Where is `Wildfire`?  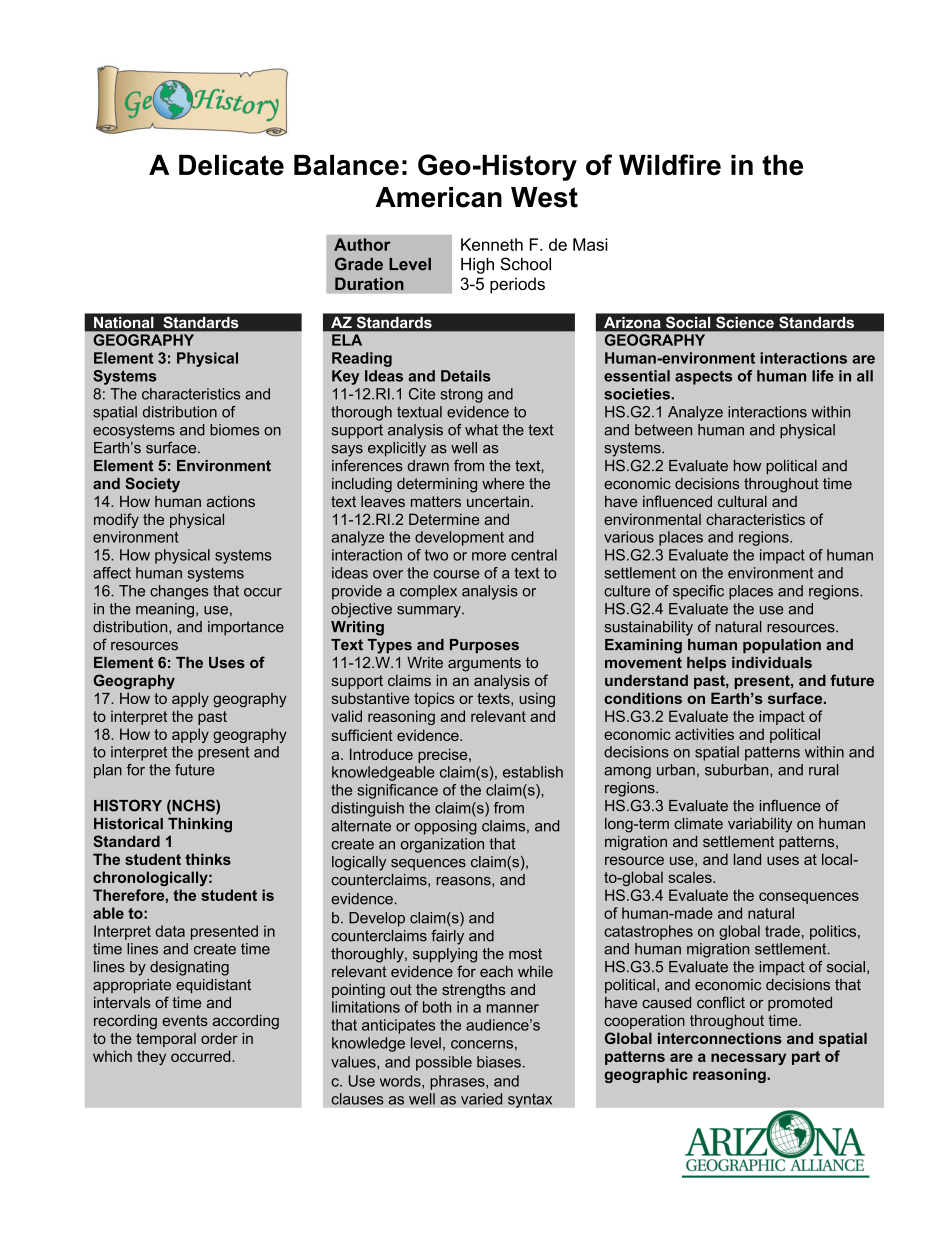 Wildfire is located at coordinates (670, 164).
